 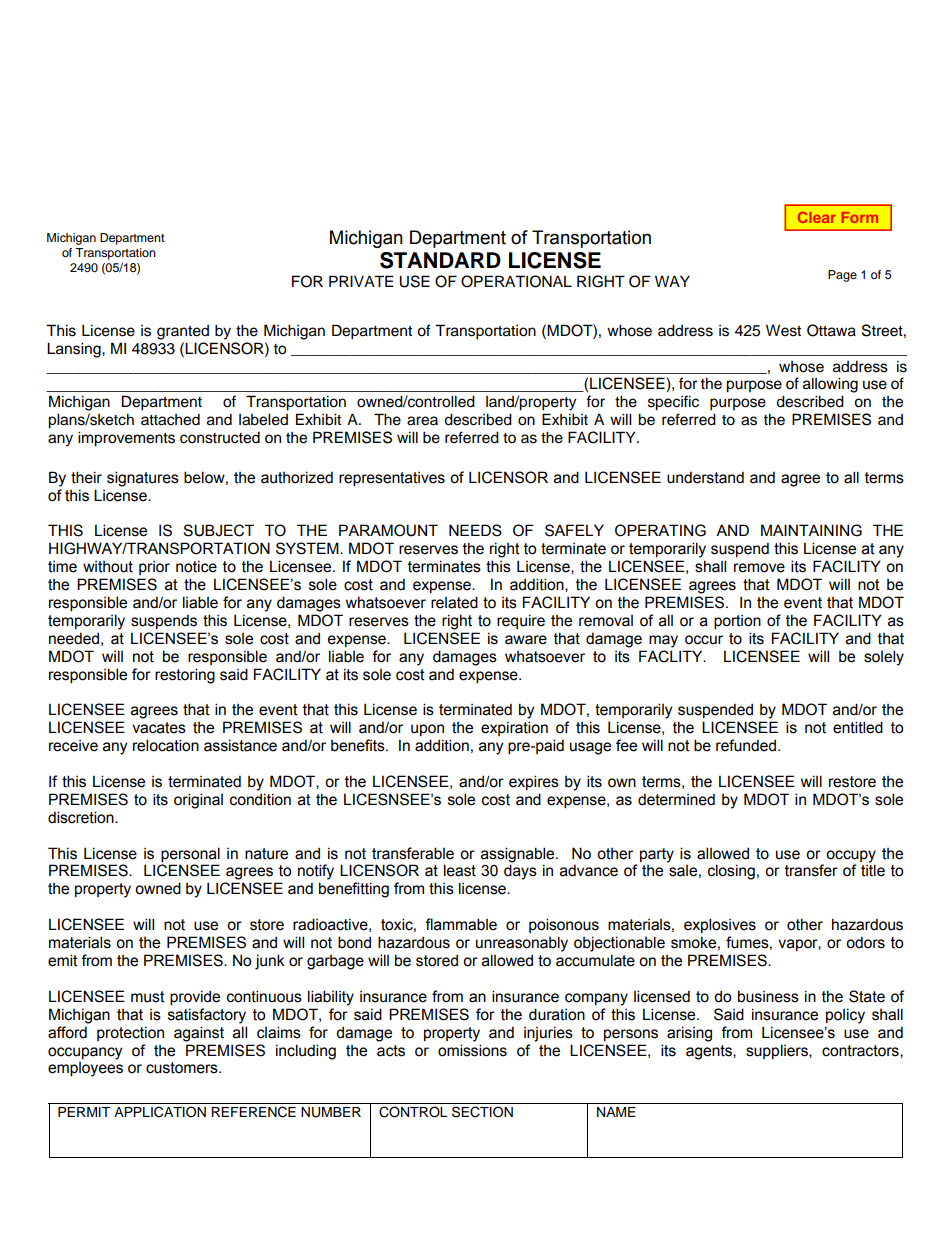 I want to click on customers, so click(x=183, y=1068).
